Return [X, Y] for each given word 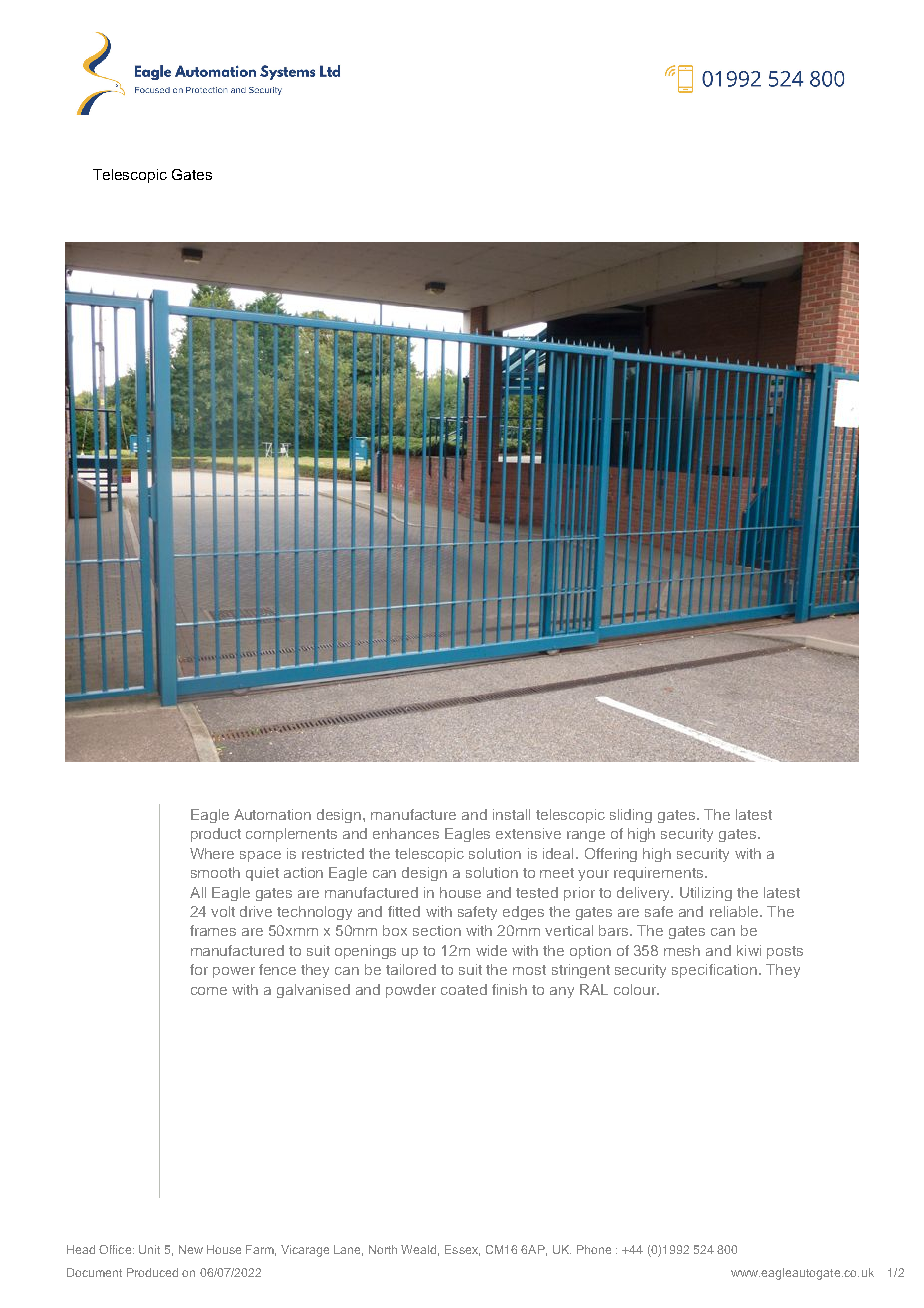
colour [636, 989]
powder [411, 991]
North [383, 1249]
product [216, 835]
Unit [149, 1249]
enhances [406, 833]
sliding [631, 816]
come [209, 991]
